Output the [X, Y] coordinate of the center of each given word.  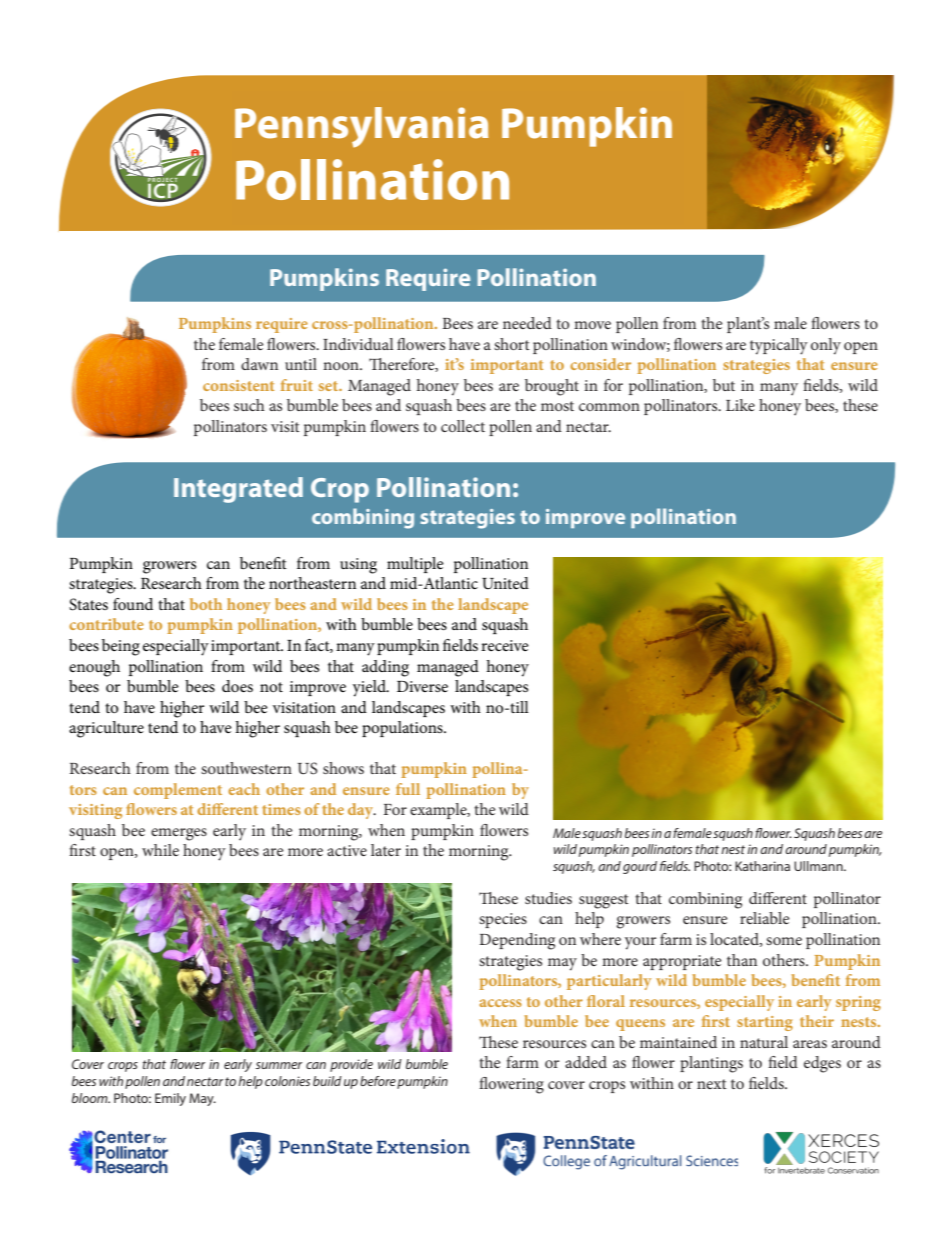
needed [527, 323]
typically [779, 346]
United [505, 583]
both [206, 604]
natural [764, 1042]
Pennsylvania [361, 127]
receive [505, 645]
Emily [170, 1099]
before [378, 1081]
